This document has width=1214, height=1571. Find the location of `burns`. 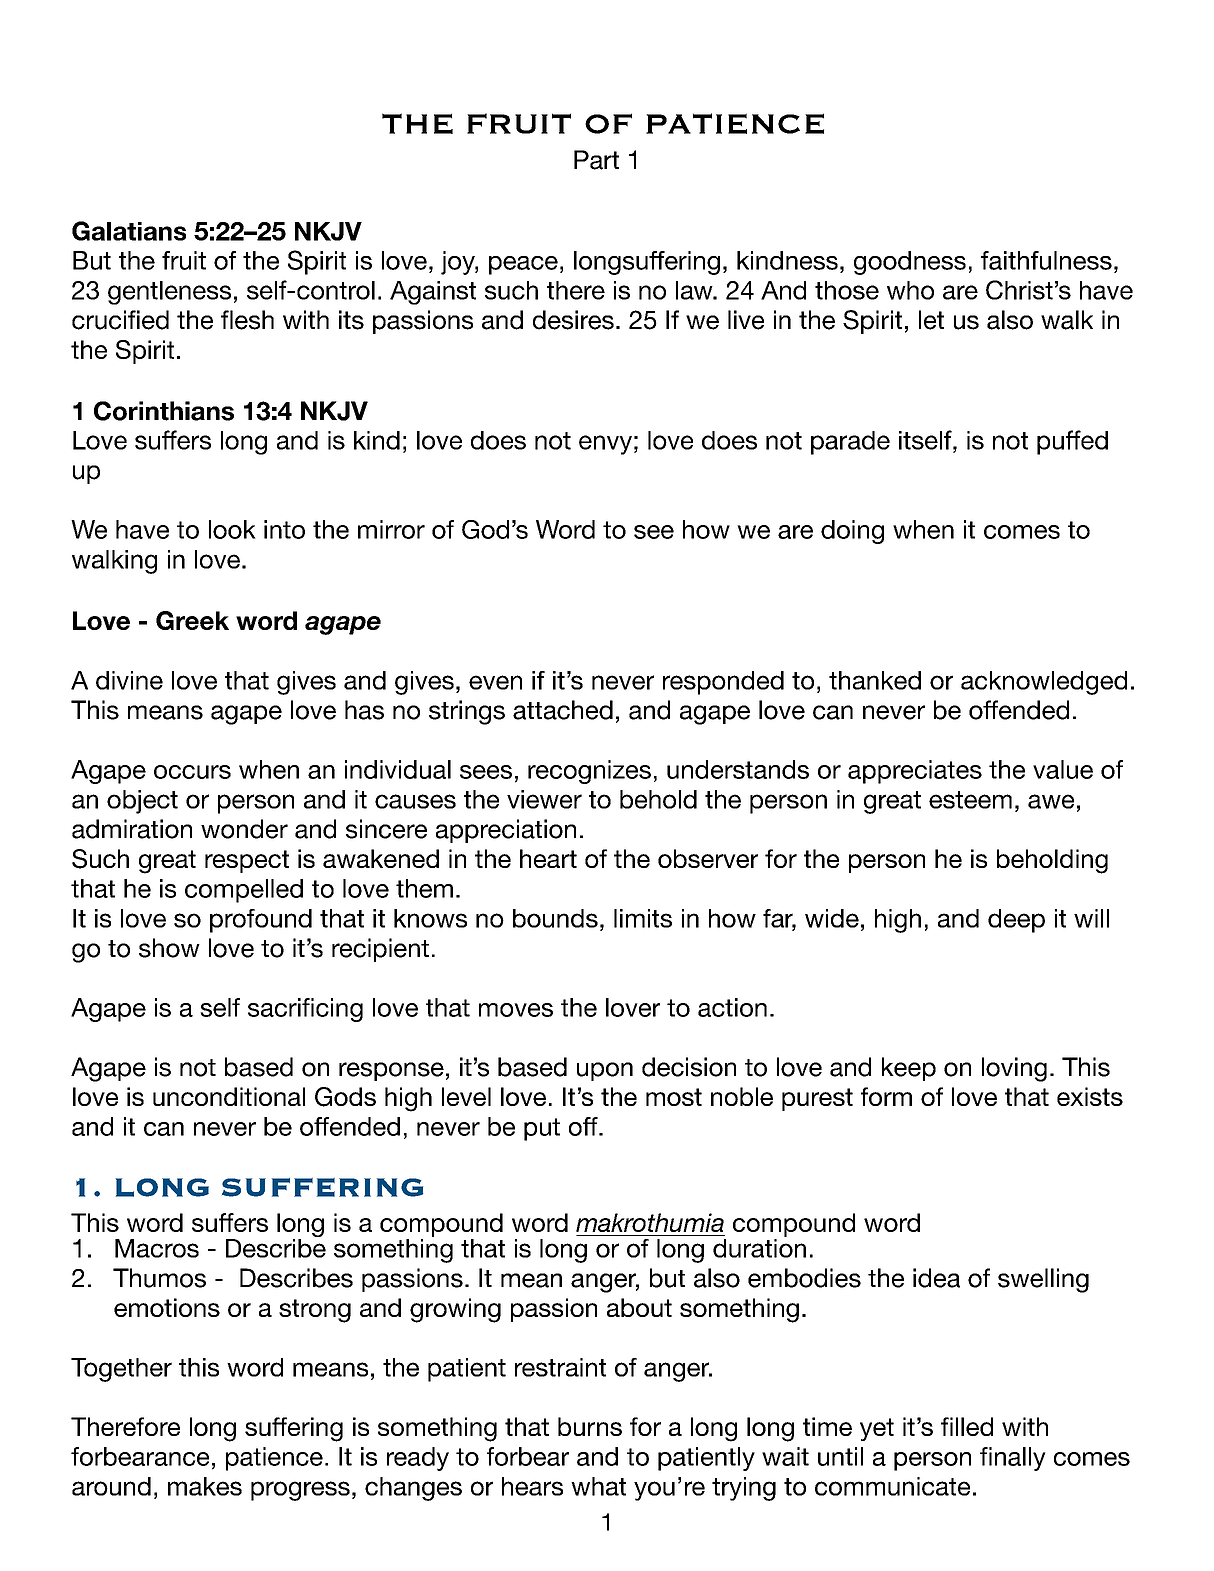

burns is located at coordinates (590, 1426).
